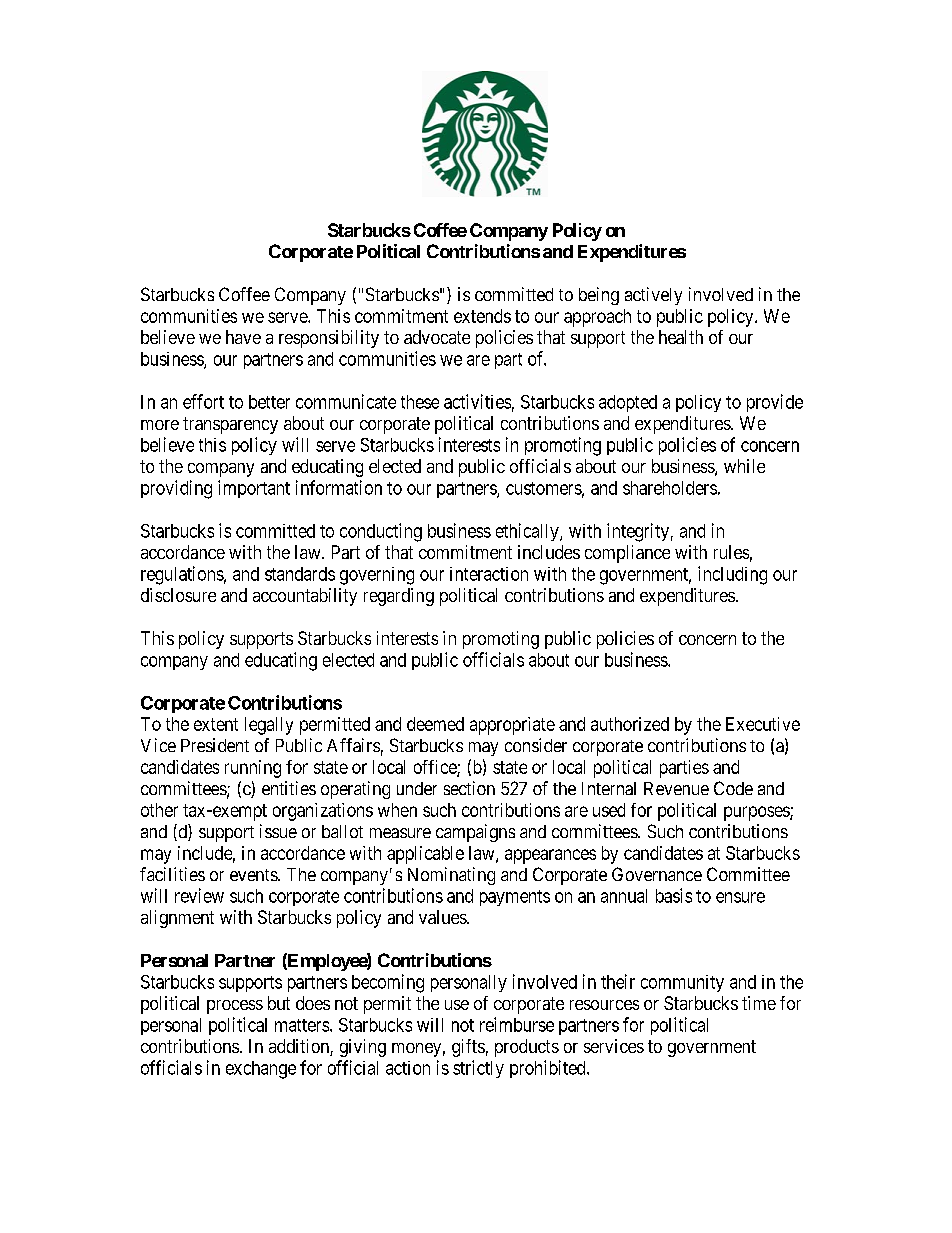 The height and width of the image is (1233, 952). What do you see at coordinates (261, 1070) in the image?
I see `exchange` at bounding box center [261, 1070].
